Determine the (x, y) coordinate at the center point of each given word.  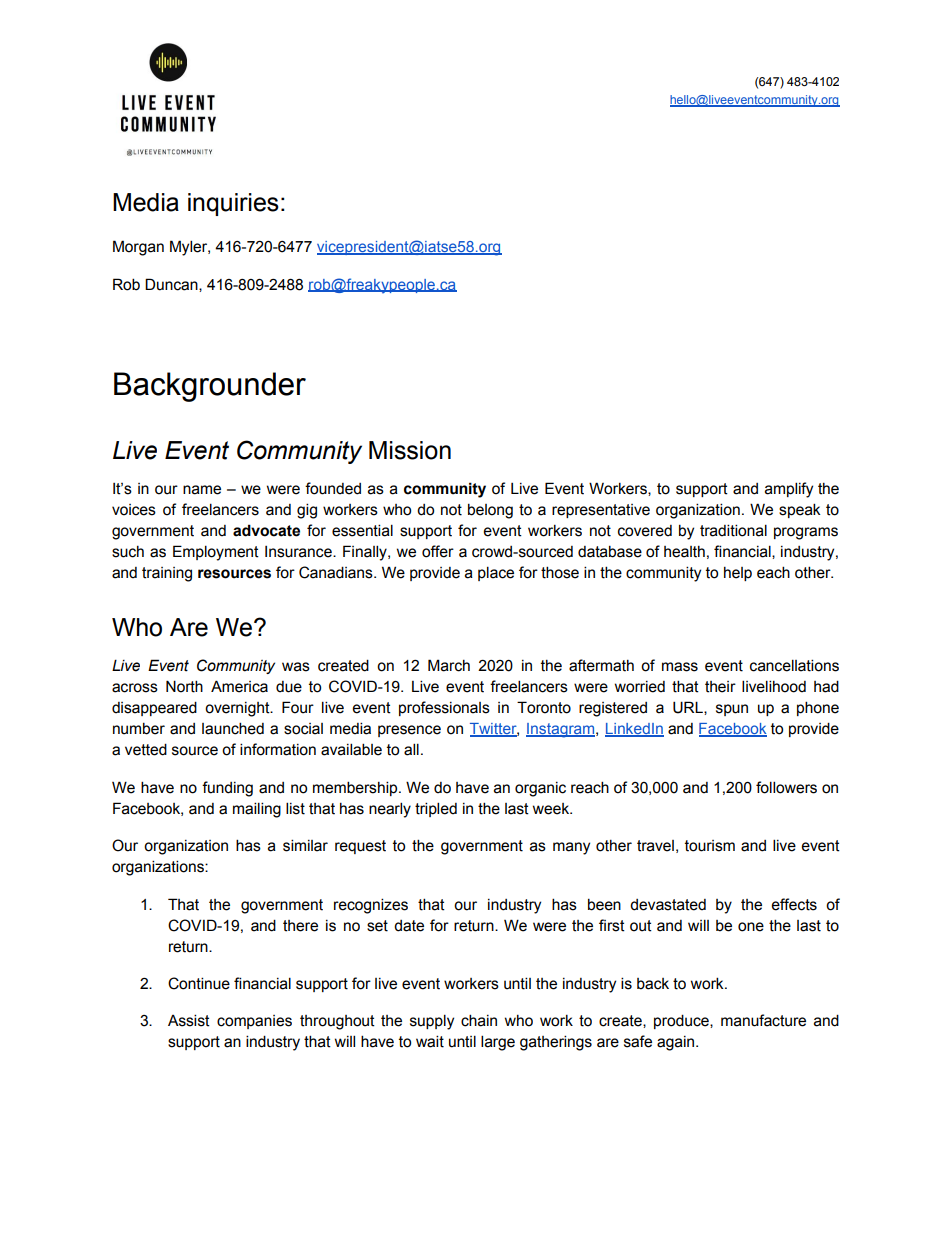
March (449, 665)
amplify (789, 490)
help (738, 574)
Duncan (172, 285)
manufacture (763, 1020)
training (167, 574)
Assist (189, 1020)
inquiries (233, 204)
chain (479, 1020)
